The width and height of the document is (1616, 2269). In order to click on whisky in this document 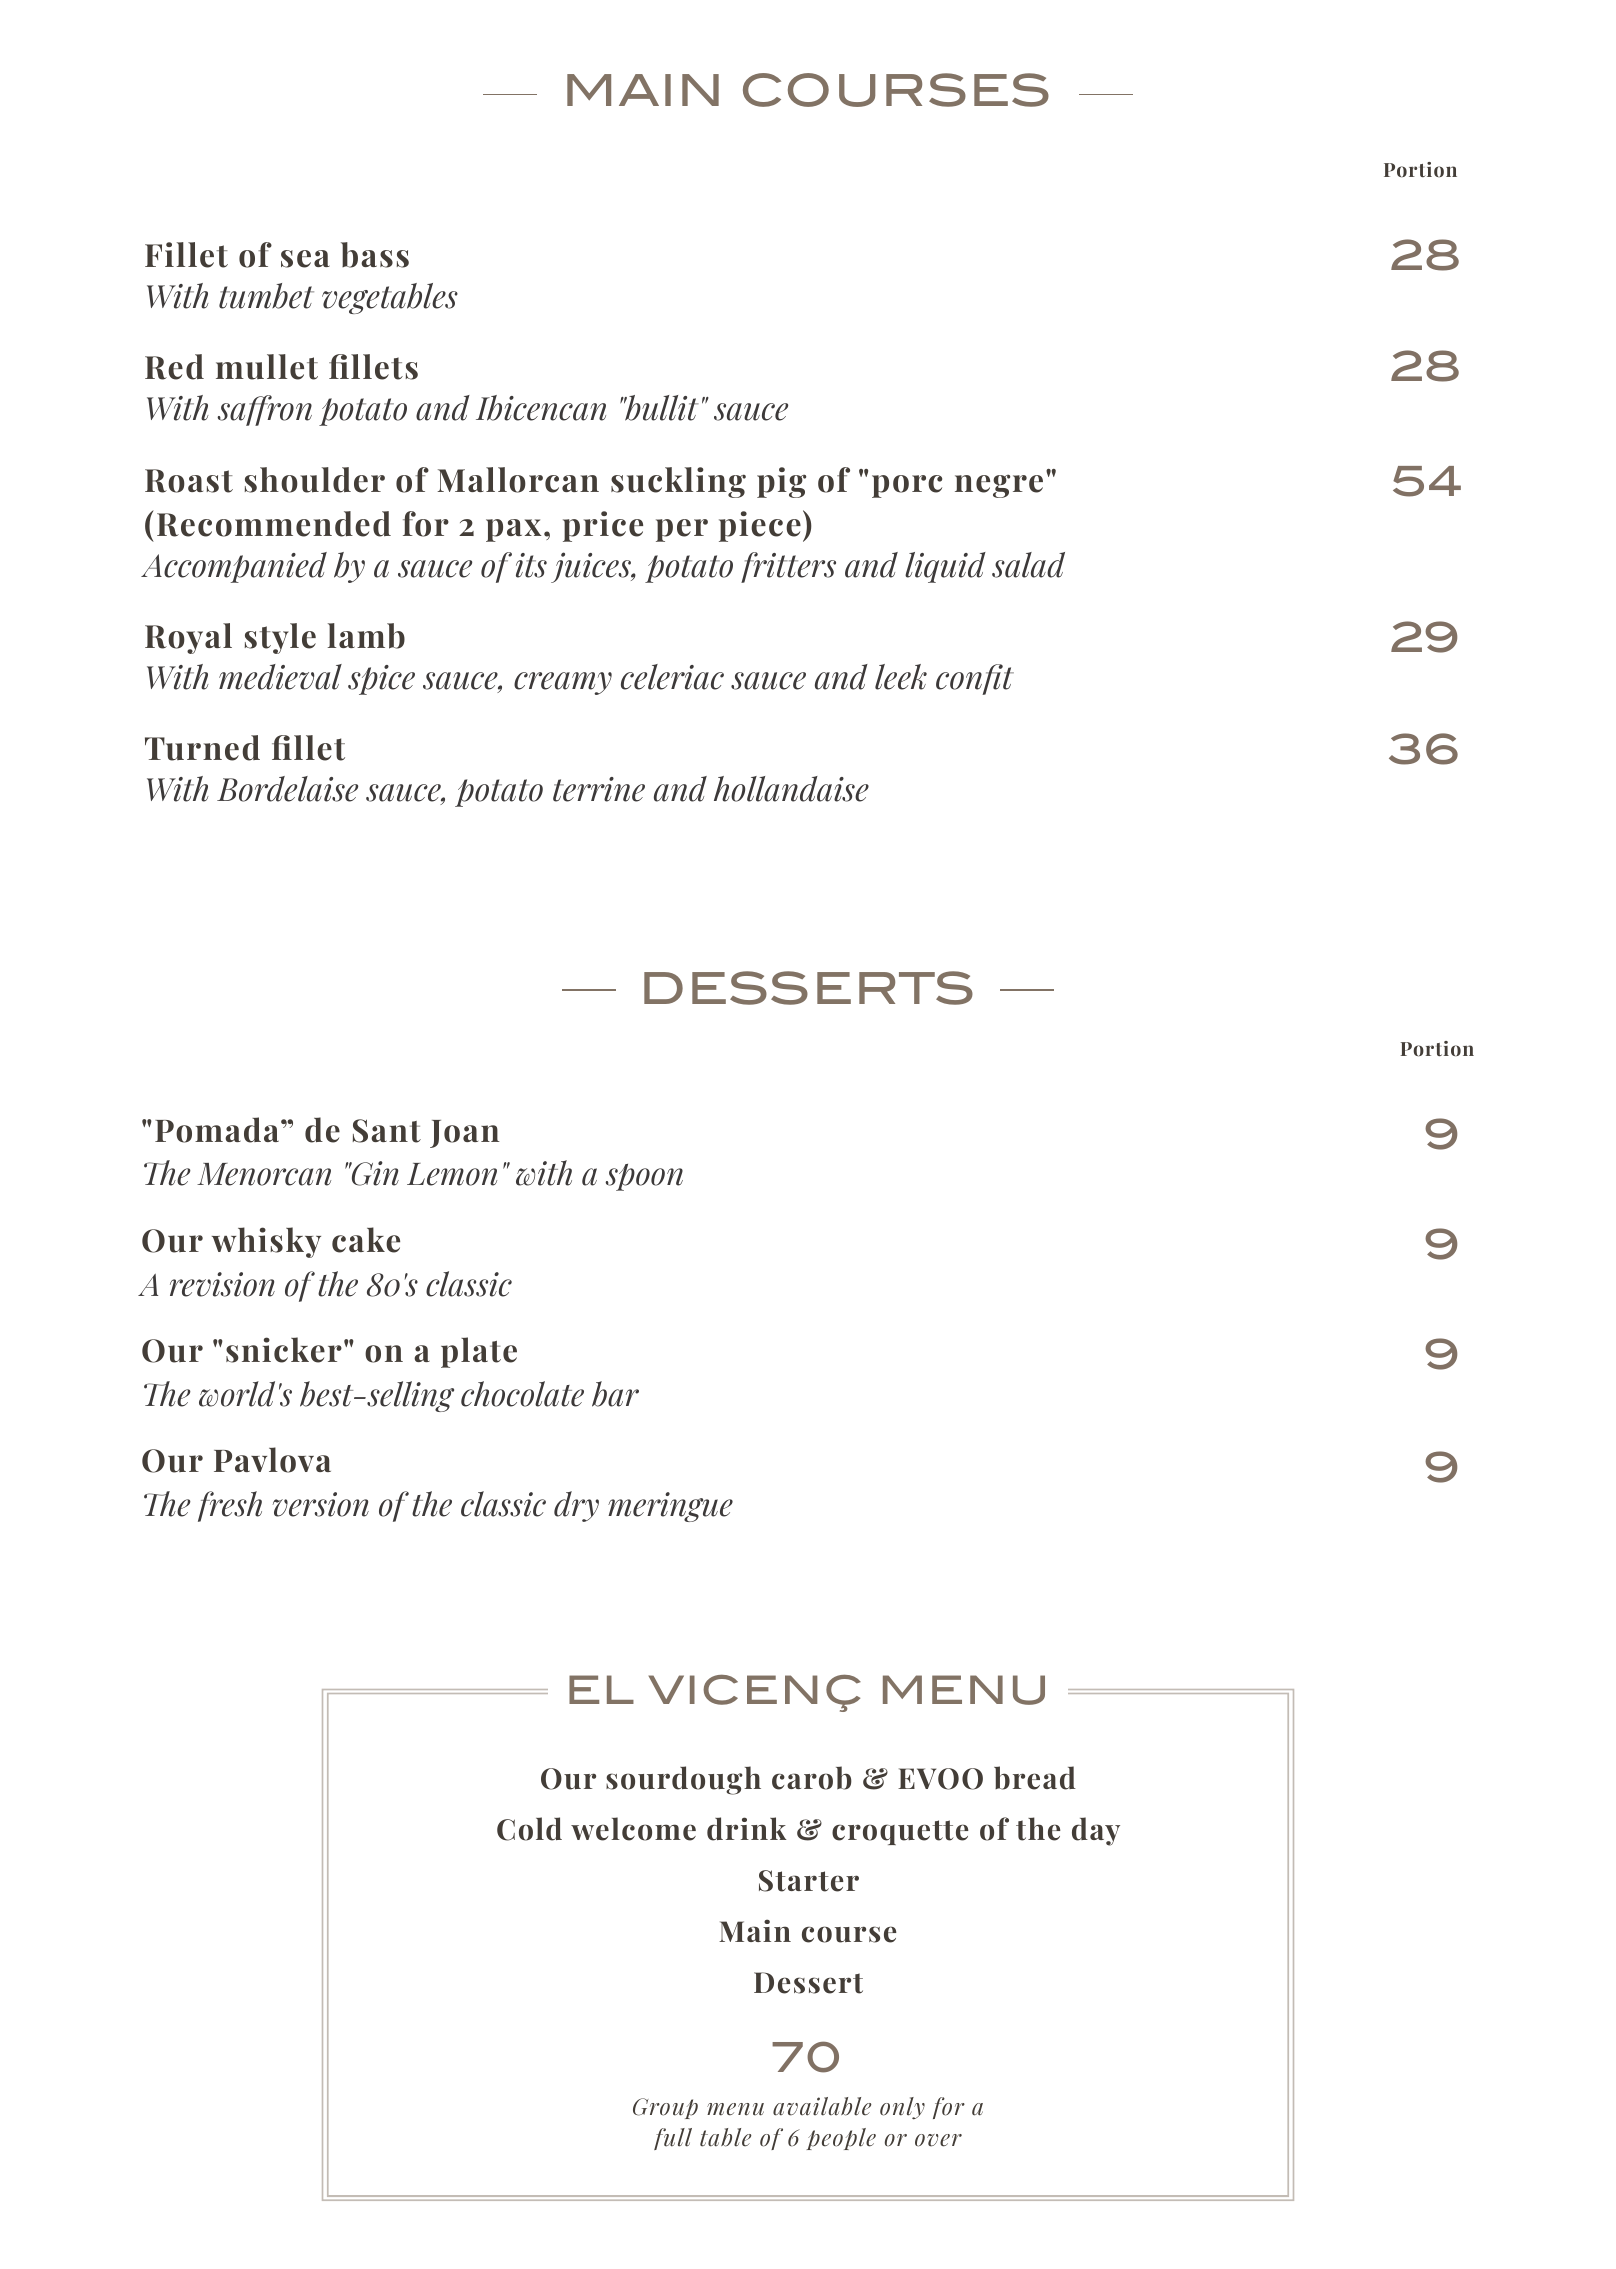, I will do `click(266, 1242)`.
